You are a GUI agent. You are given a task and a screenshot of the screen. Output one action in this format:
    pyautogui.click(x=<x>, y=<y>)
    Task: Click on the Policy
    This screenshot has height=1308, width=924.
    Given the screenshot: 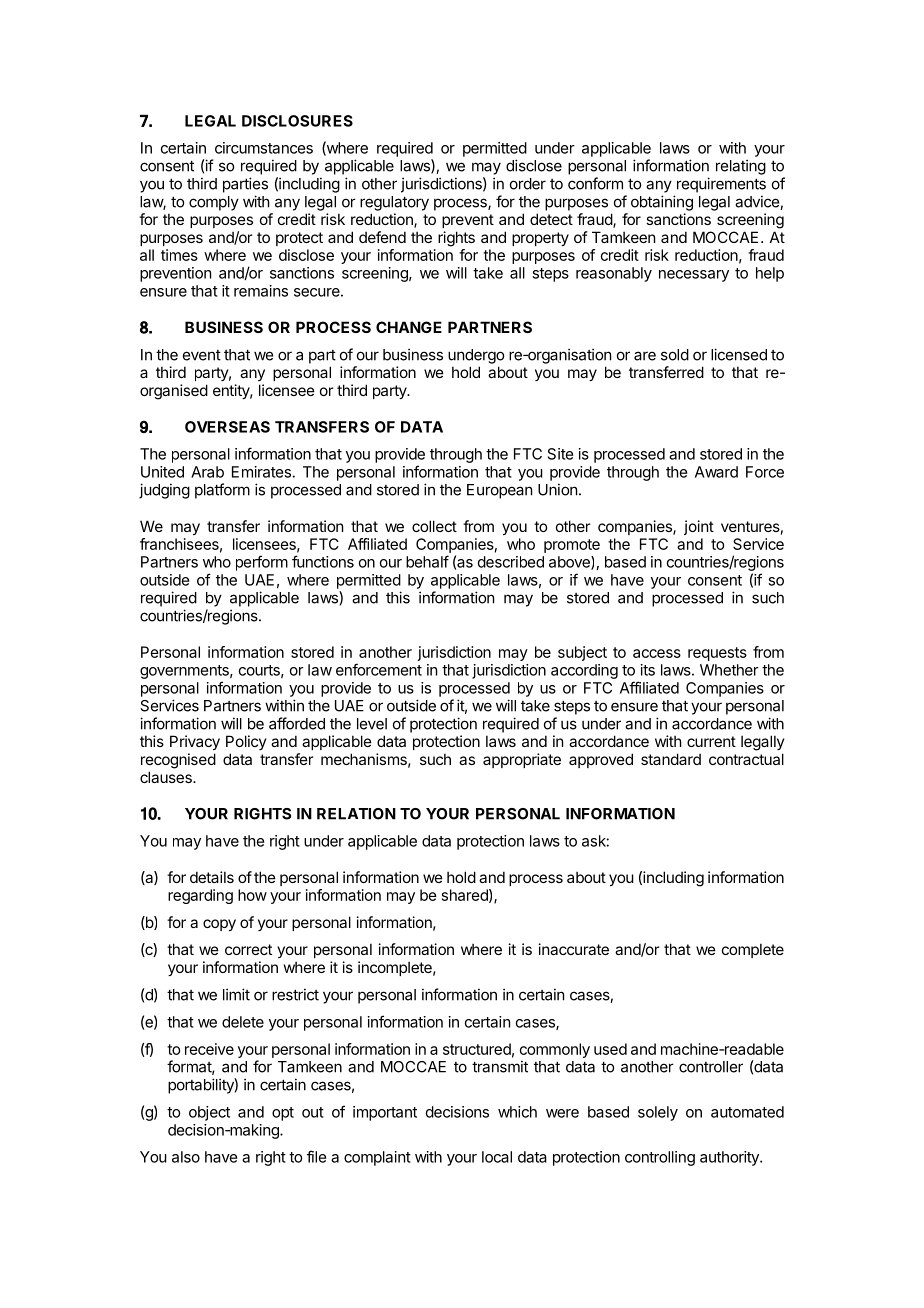 What is the action you would take?
    pyautogui.click(x=246, y=742)
